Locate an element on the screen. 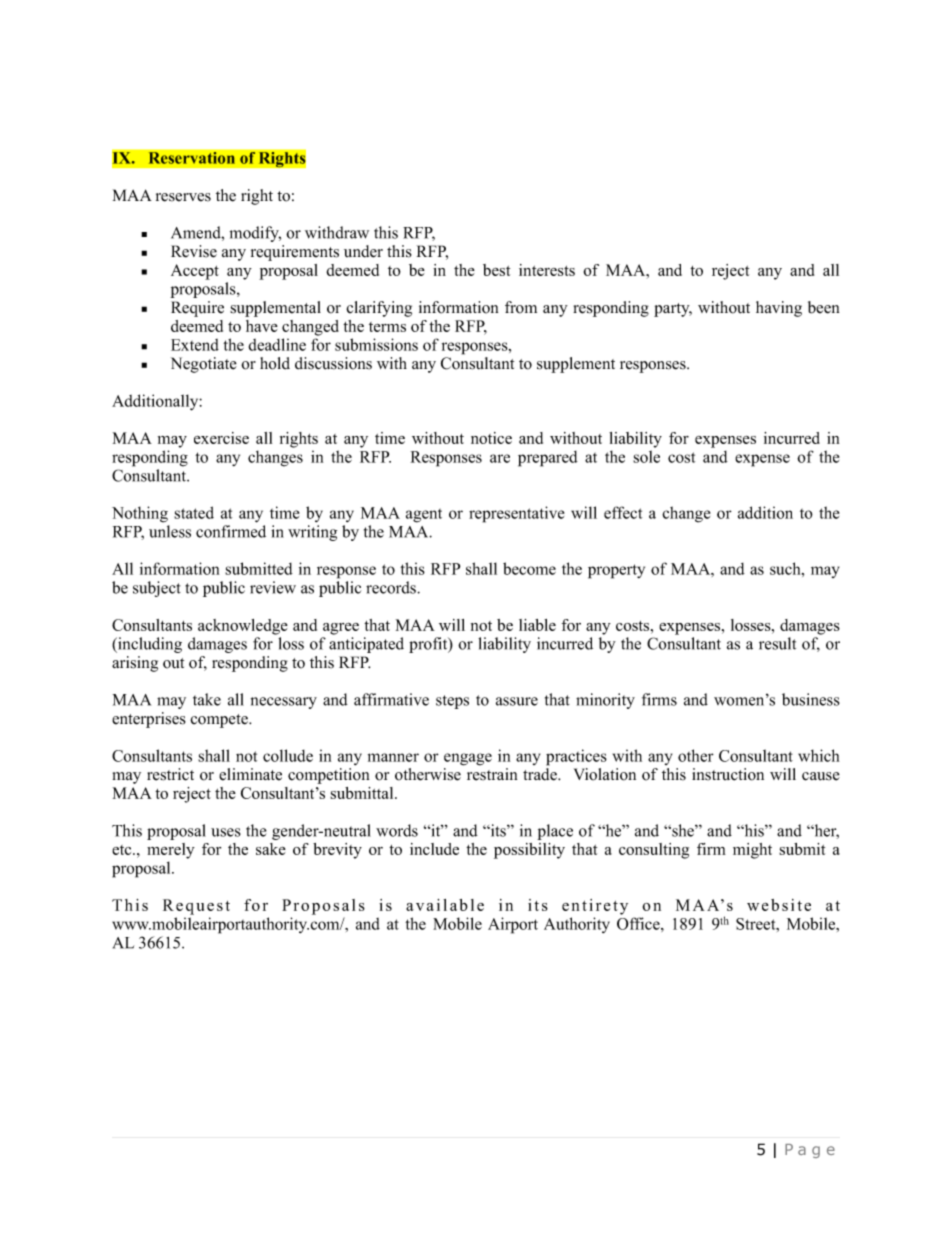 The height and width of the screenshot is (1233, 952). Extend is located at coordinates (195, 345).
